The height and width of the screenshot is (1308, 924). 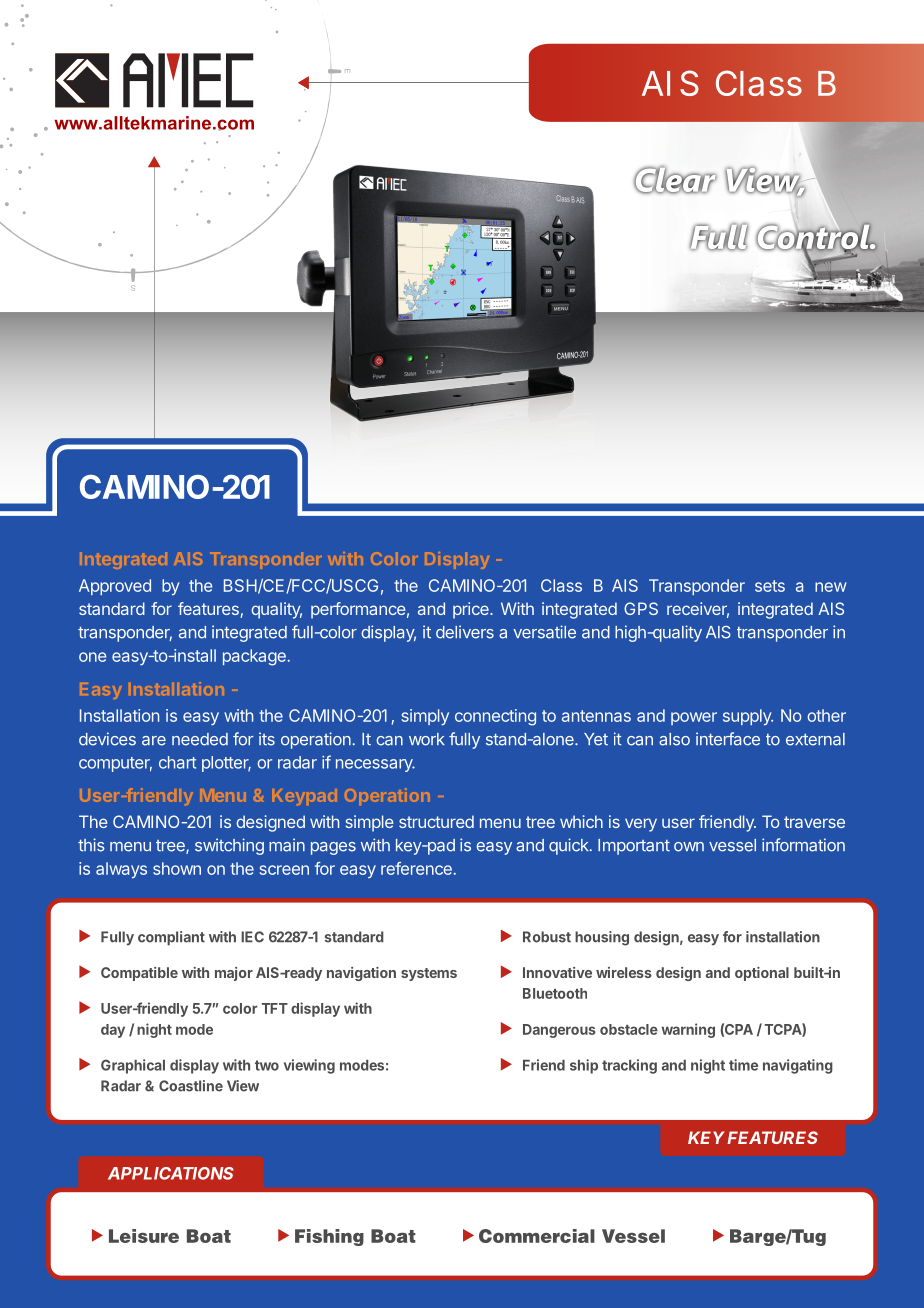 I want to click on day, so click(x=113, y=1031).
